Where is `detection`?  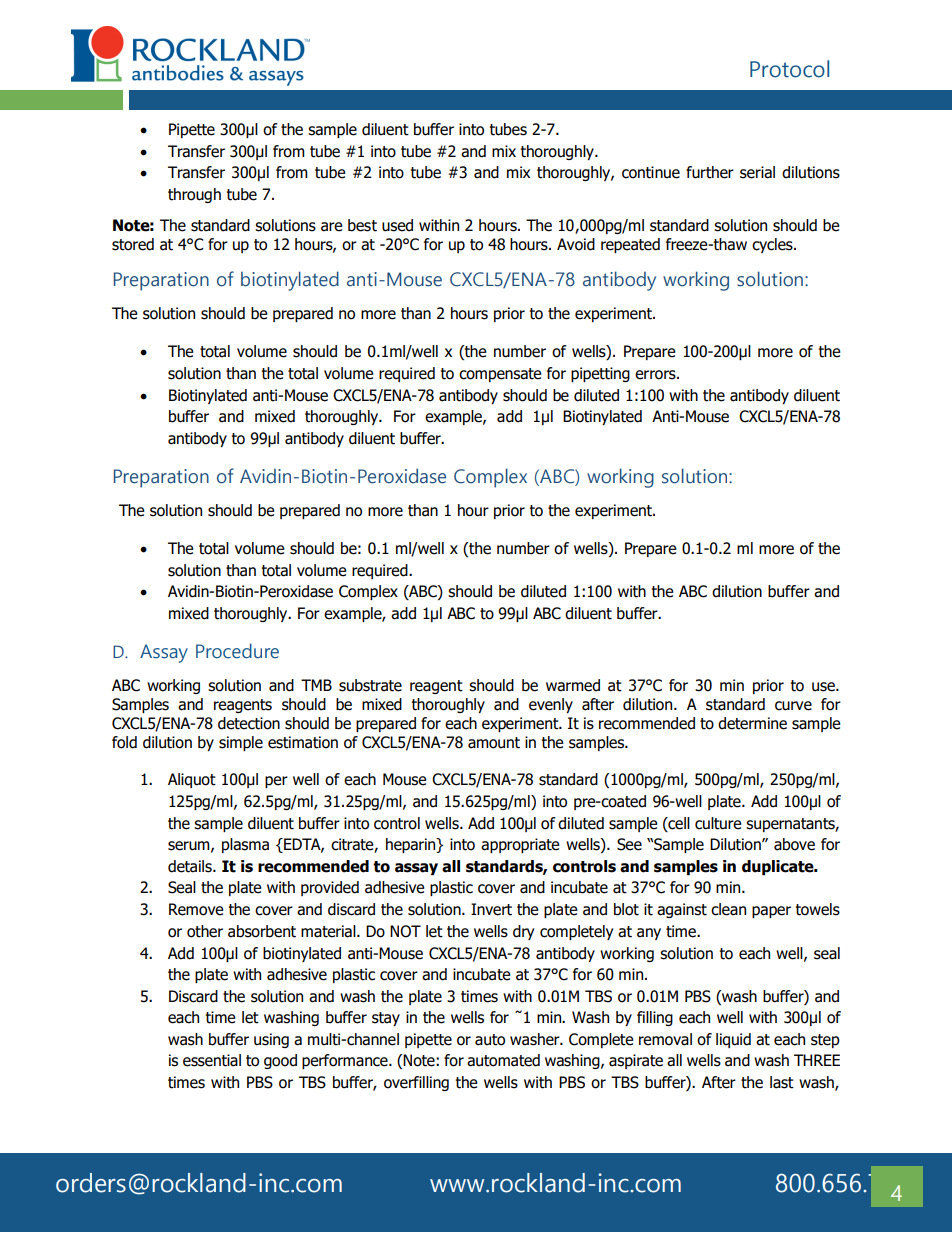 detection is located at coordinates (249, 723).
